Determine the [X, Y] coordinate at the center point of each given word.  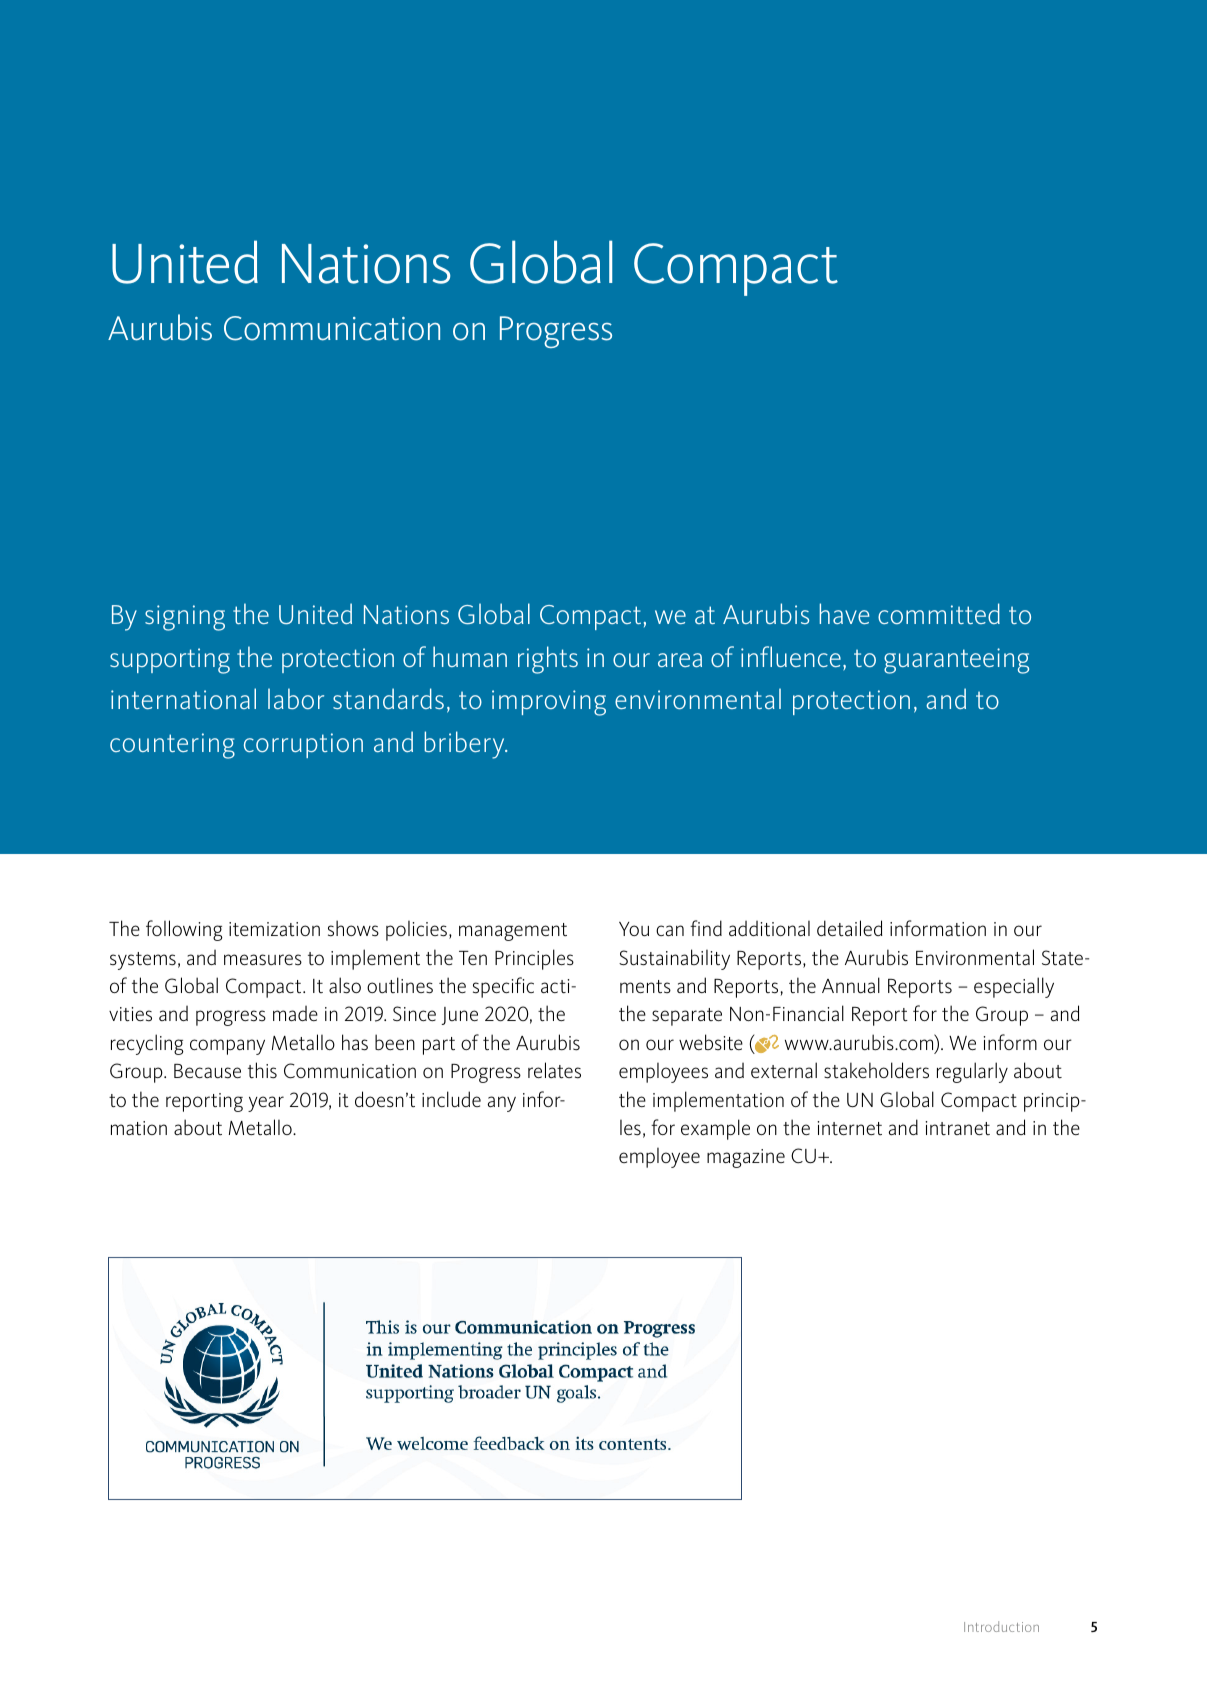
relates [554, 1070]
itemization [274, 929]
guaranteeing [956, 661]
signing [185, 618]
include [451, 1099]
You [634, 929]
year [266, 1104]
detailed [850, 928]
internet [850, 1128]
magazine [746, 1158]
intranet [958, 1128]
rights [548, 660]
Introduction [1001, 1626]
